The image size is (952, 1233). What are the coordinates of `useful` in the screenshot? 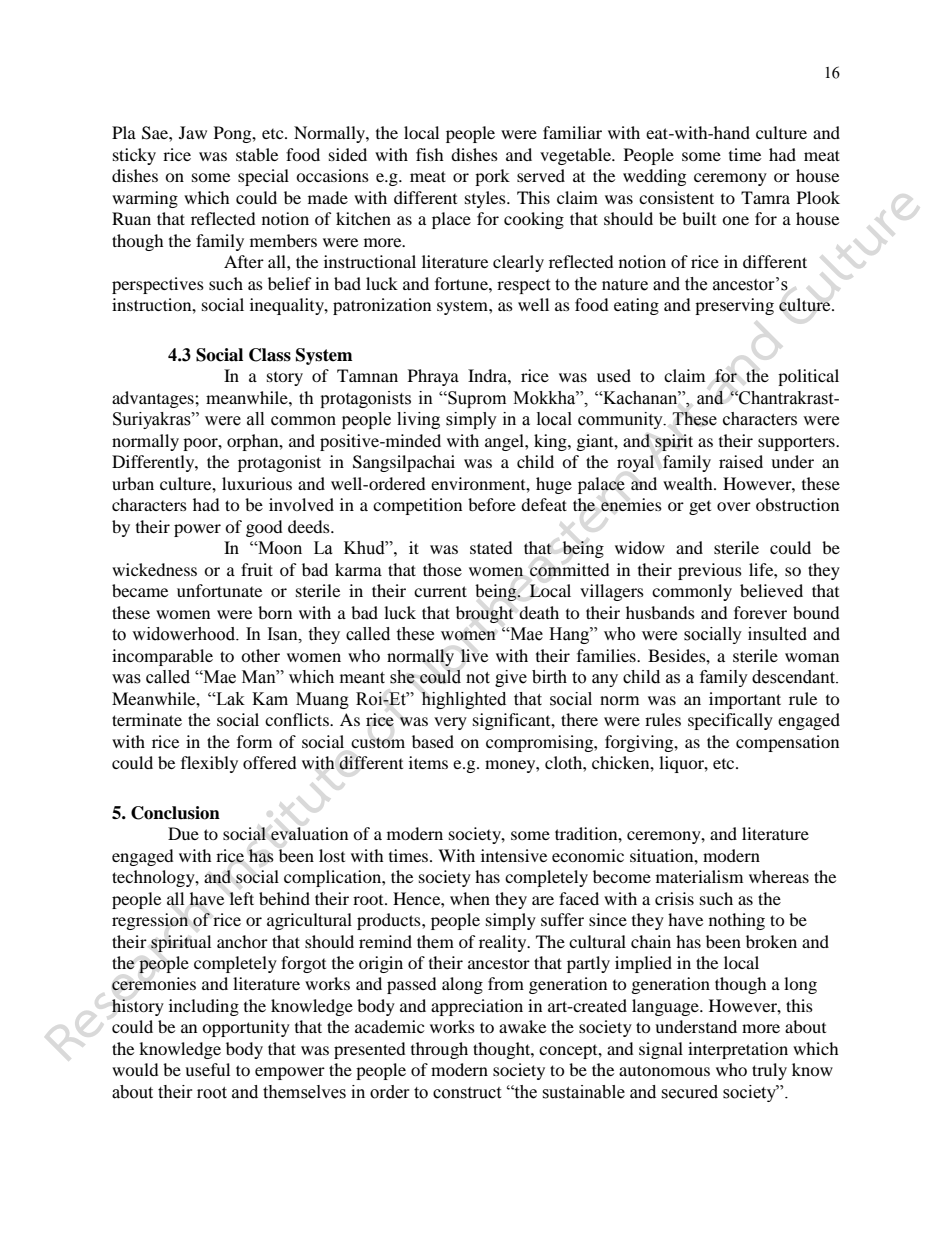 It's located at (207, 1069).
